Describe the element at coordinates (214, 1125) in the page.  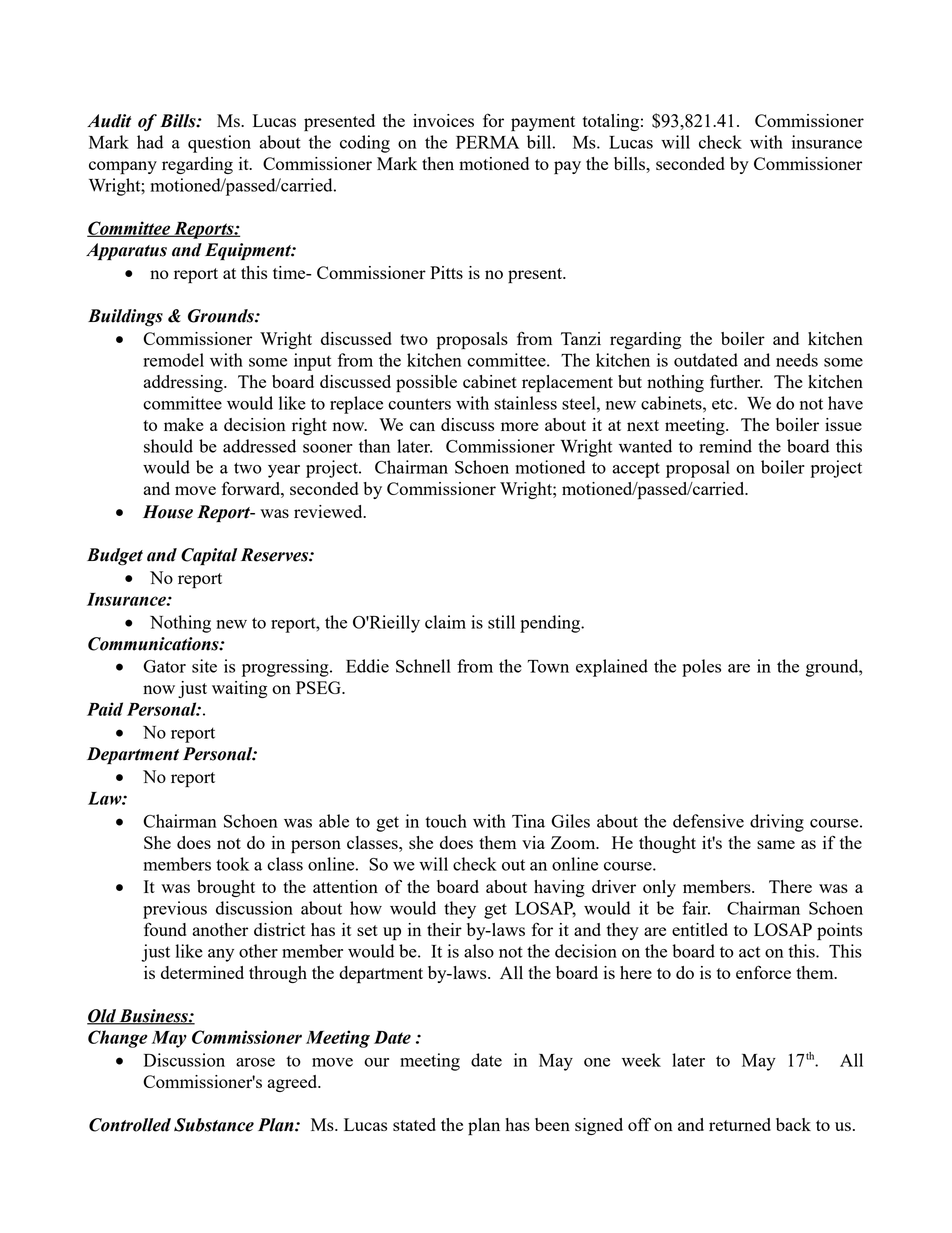
I see `Substance` at that location.
